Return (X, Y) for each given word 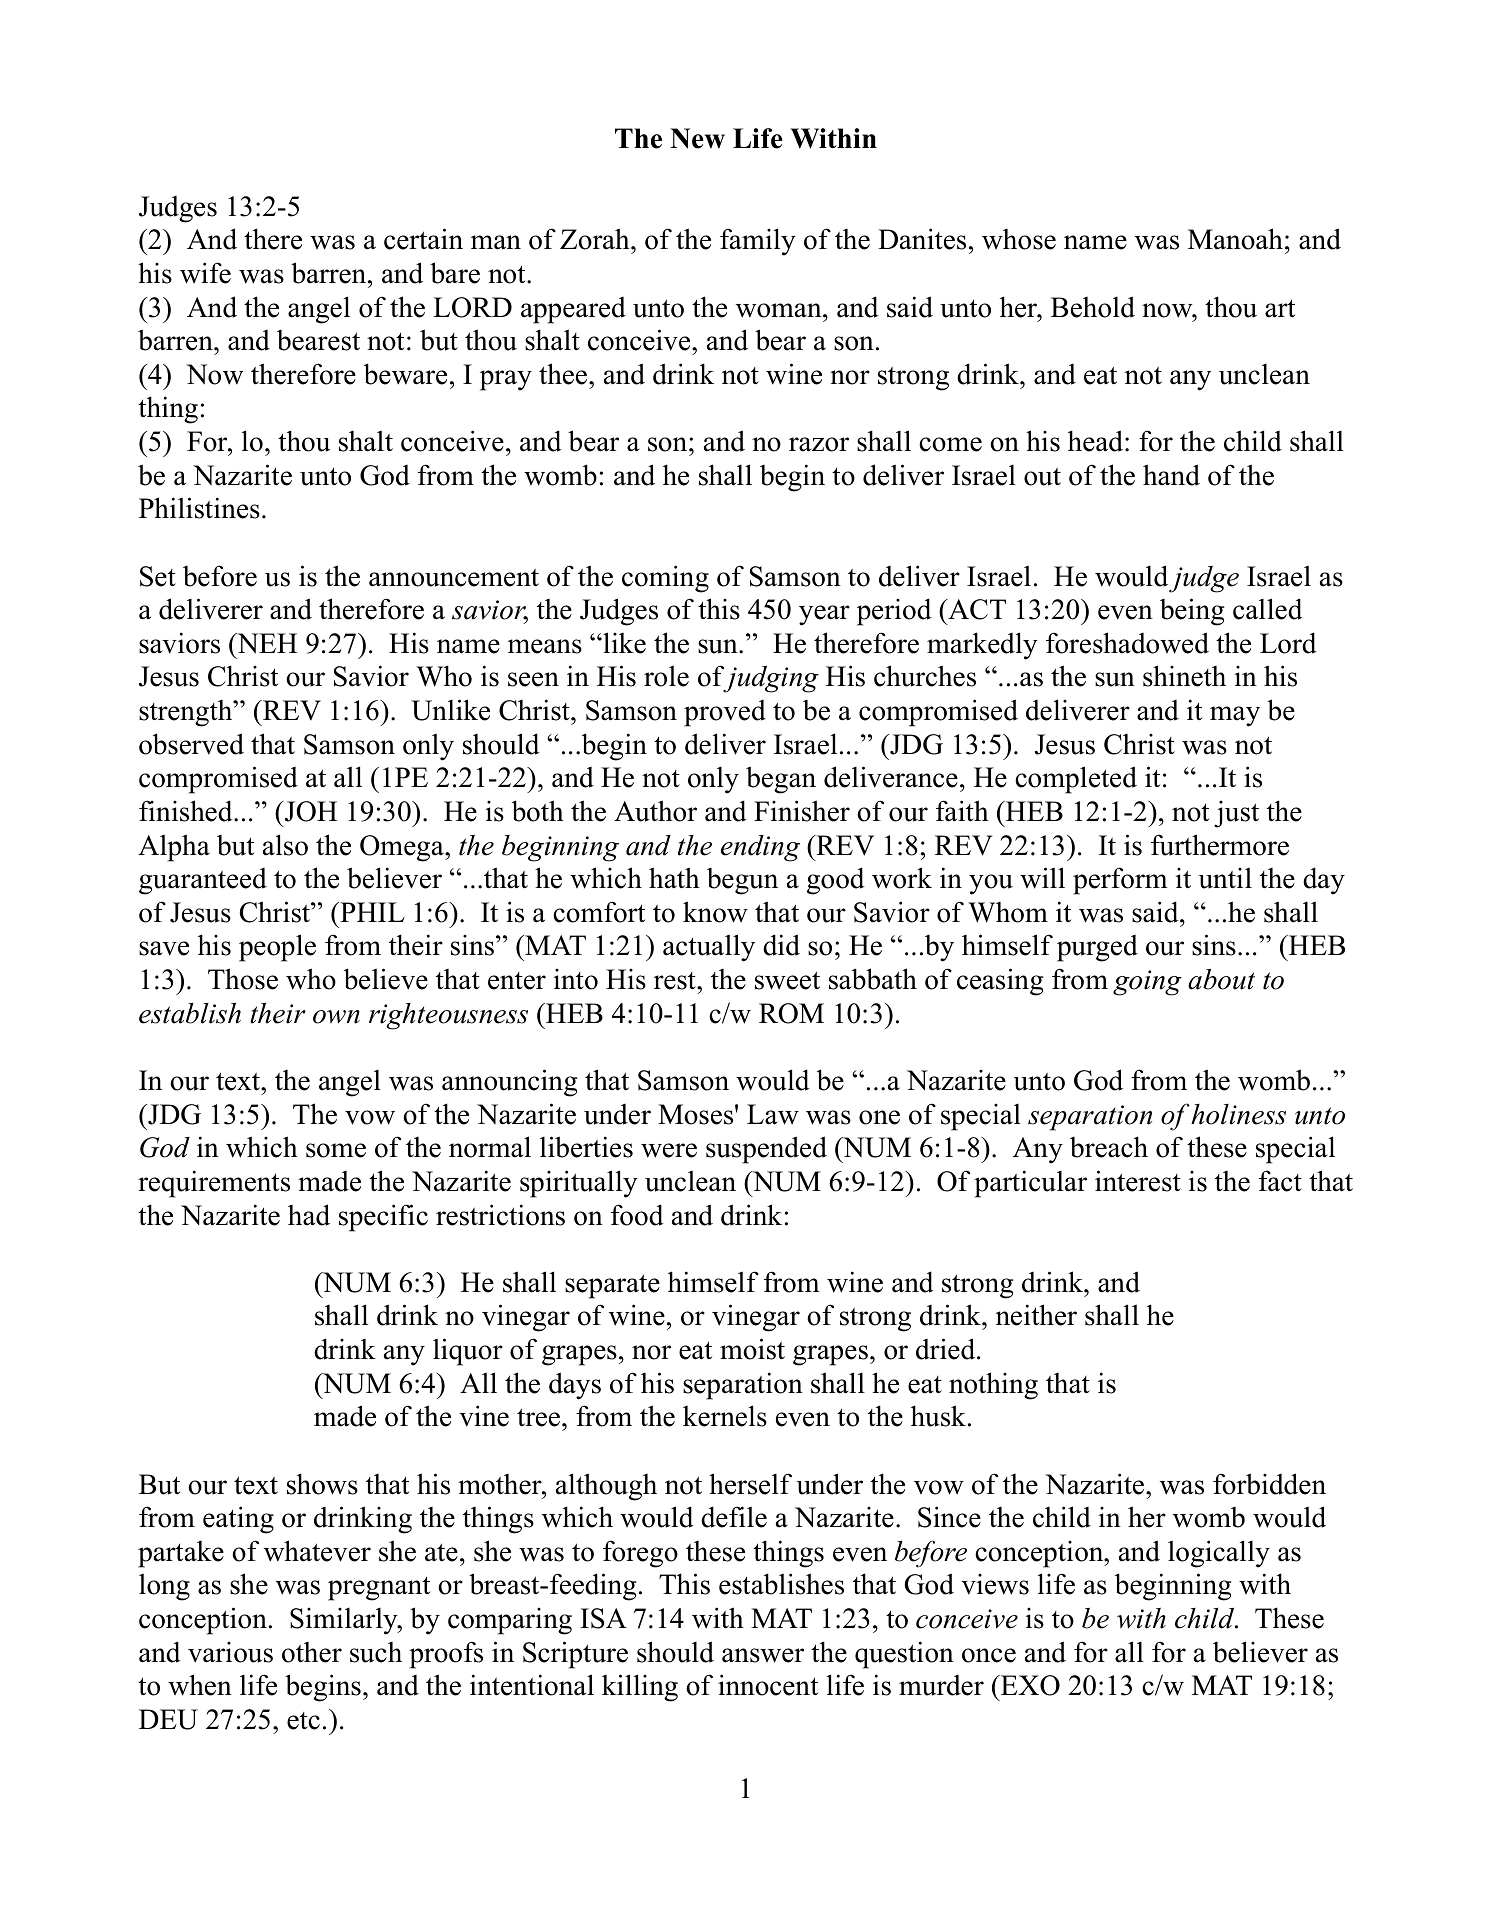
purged (1097, 948)
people (277, 948)
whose (1019, 239)
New (697, 138)
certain (423, 239)
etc (303, 1721)
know (715, 912)
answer (763, 1655)
